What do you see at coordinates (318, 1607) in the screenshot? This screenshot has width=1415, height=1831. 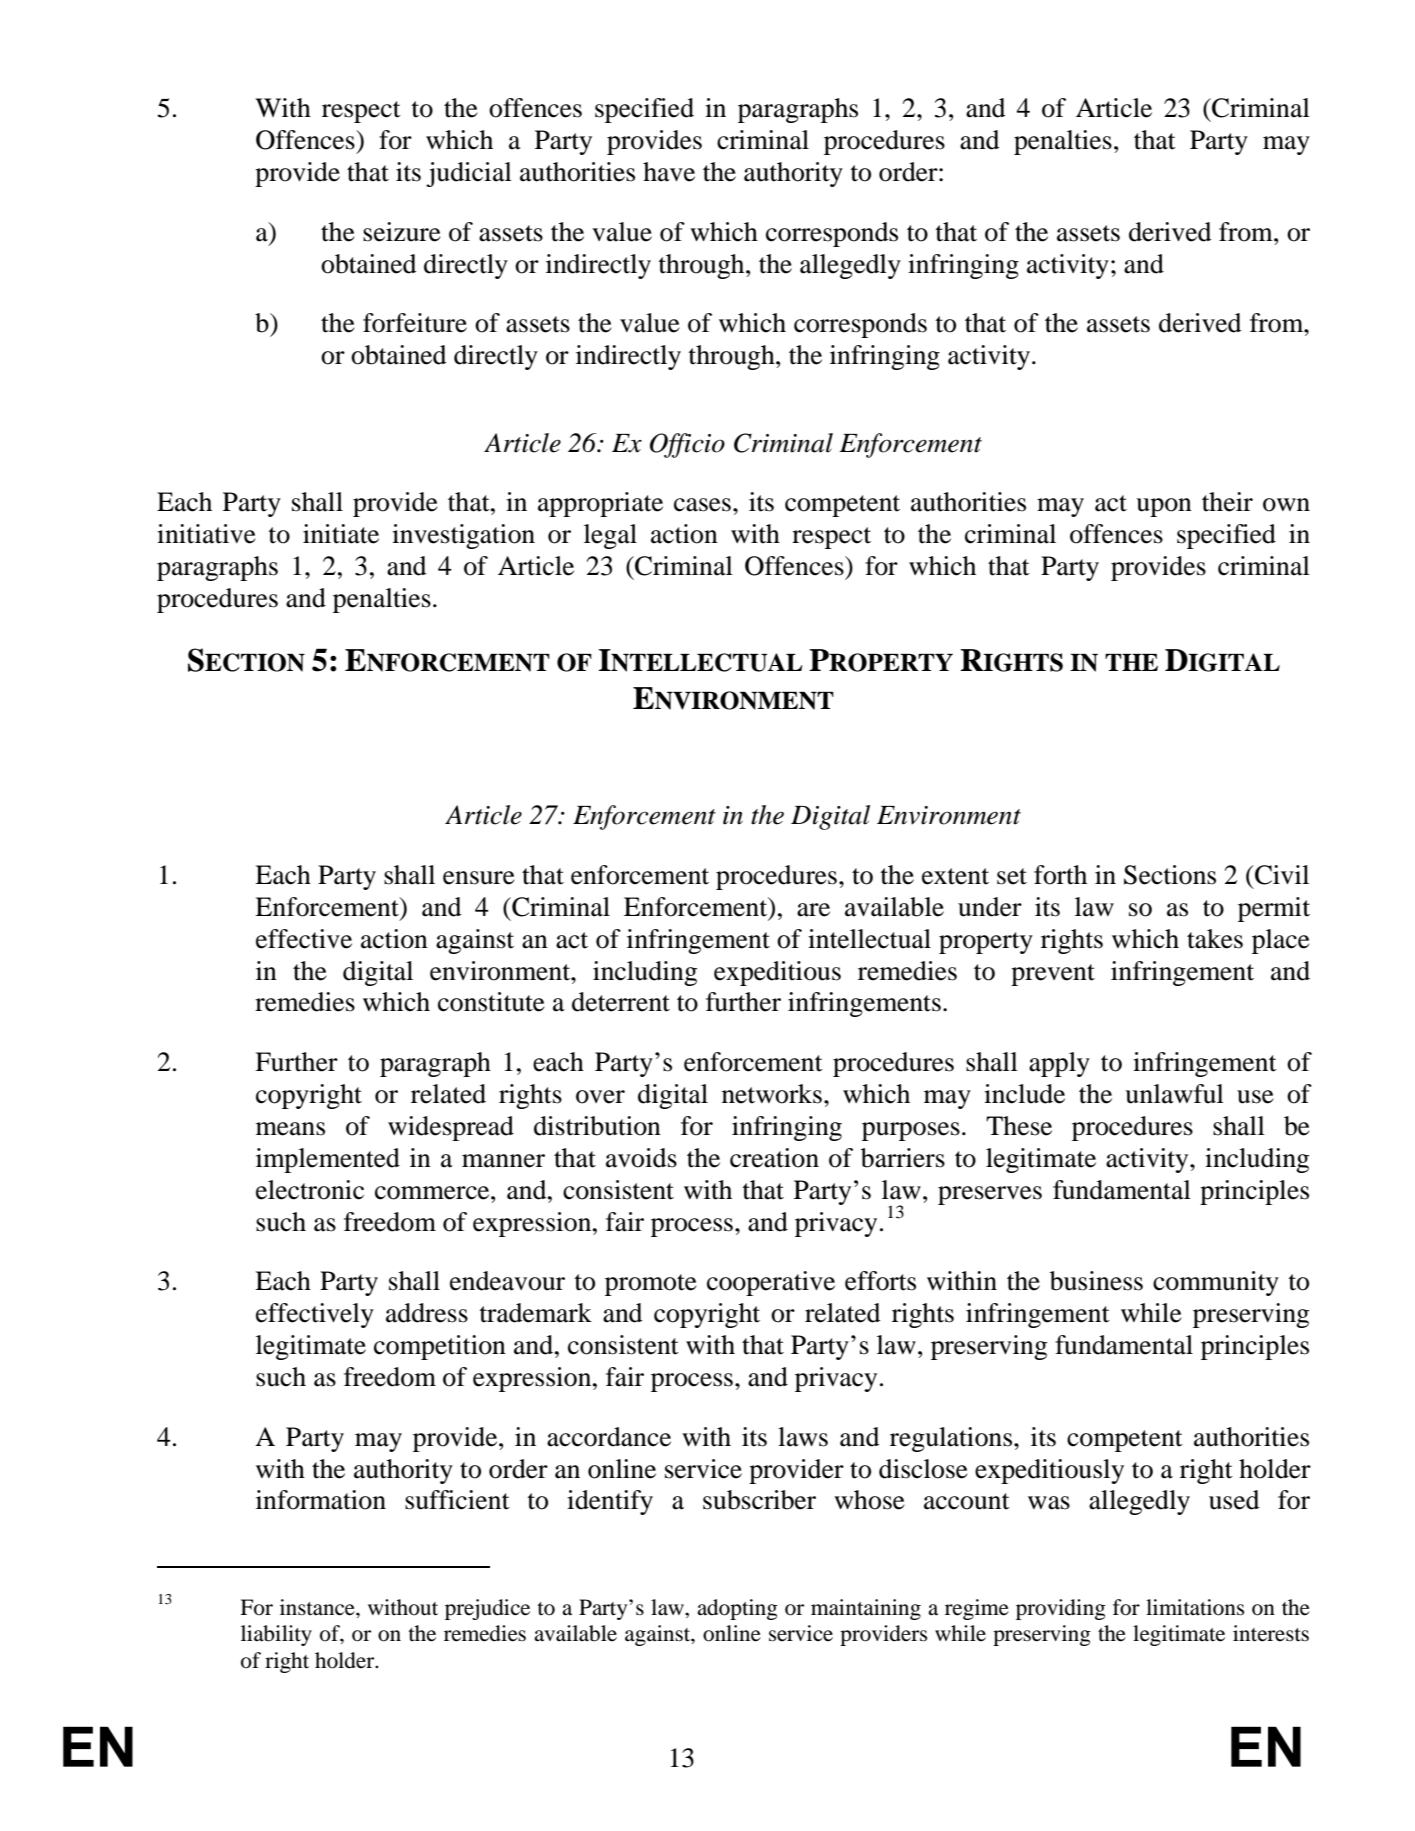 I see `instance` at bounding box center [318, 1607].
